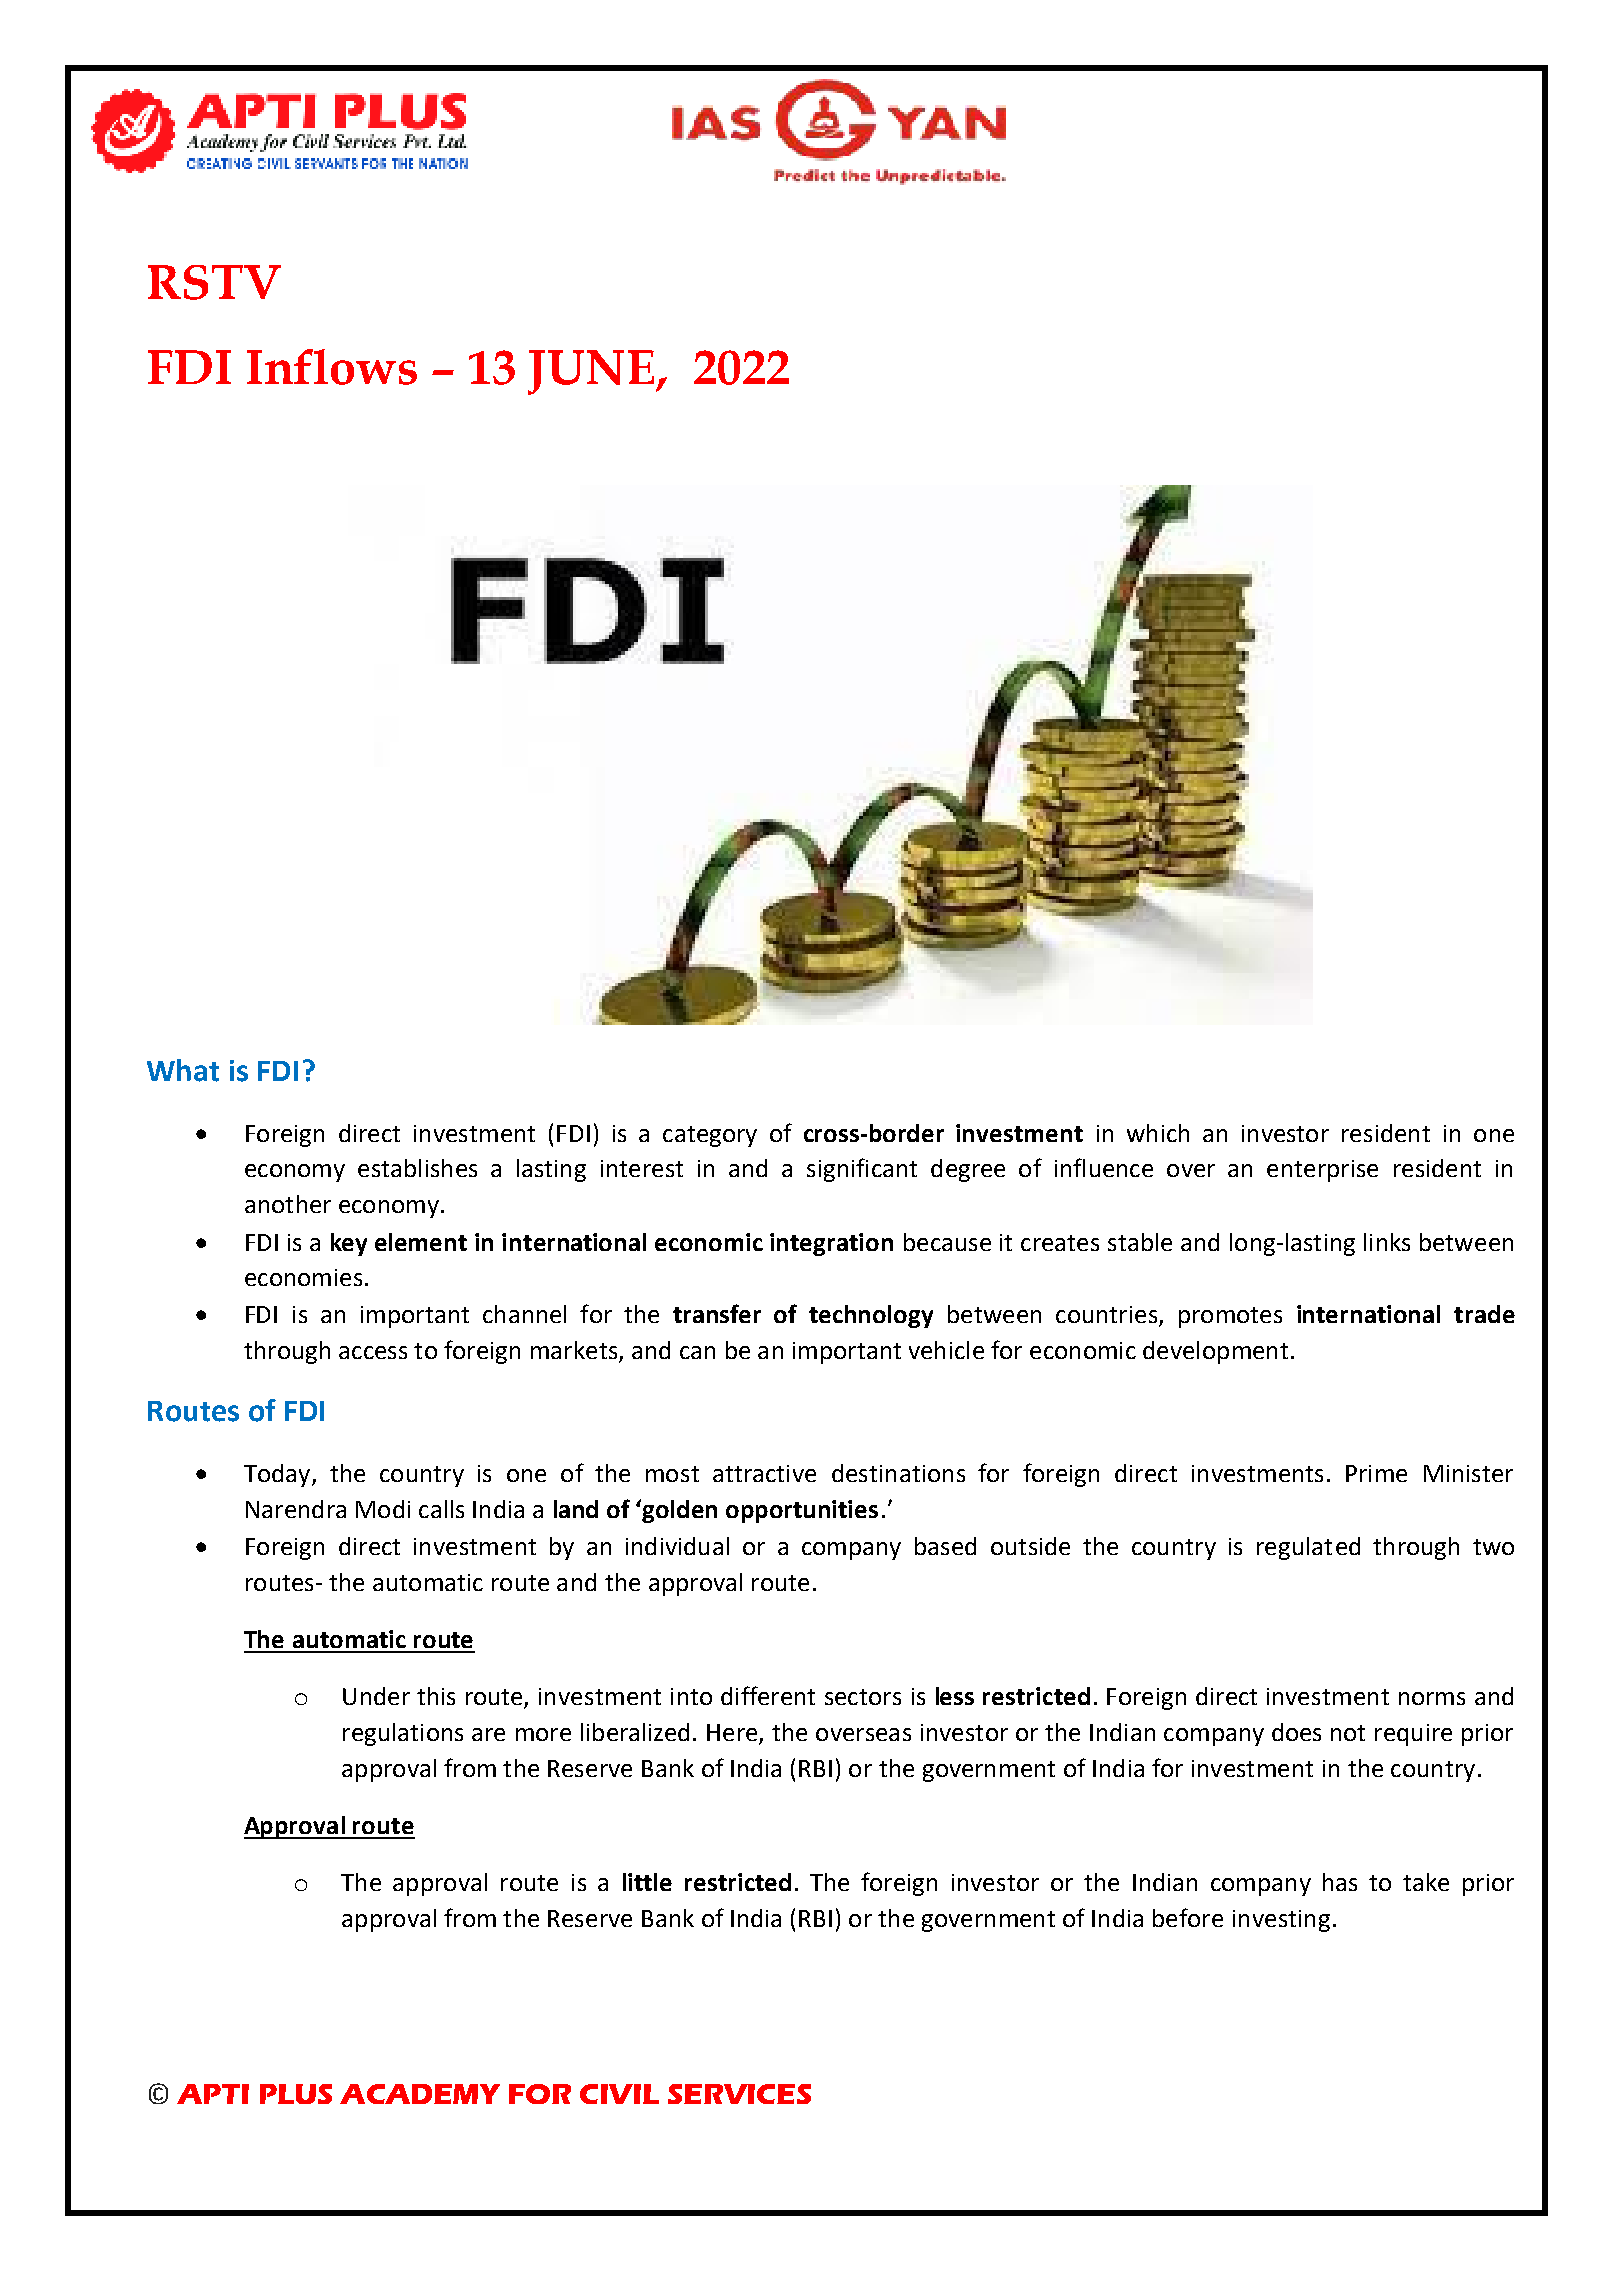 The width and height of the page is (1613, 2281). Describe the element at coordinates (710, 1136) in the page. I see `category` at that location.
